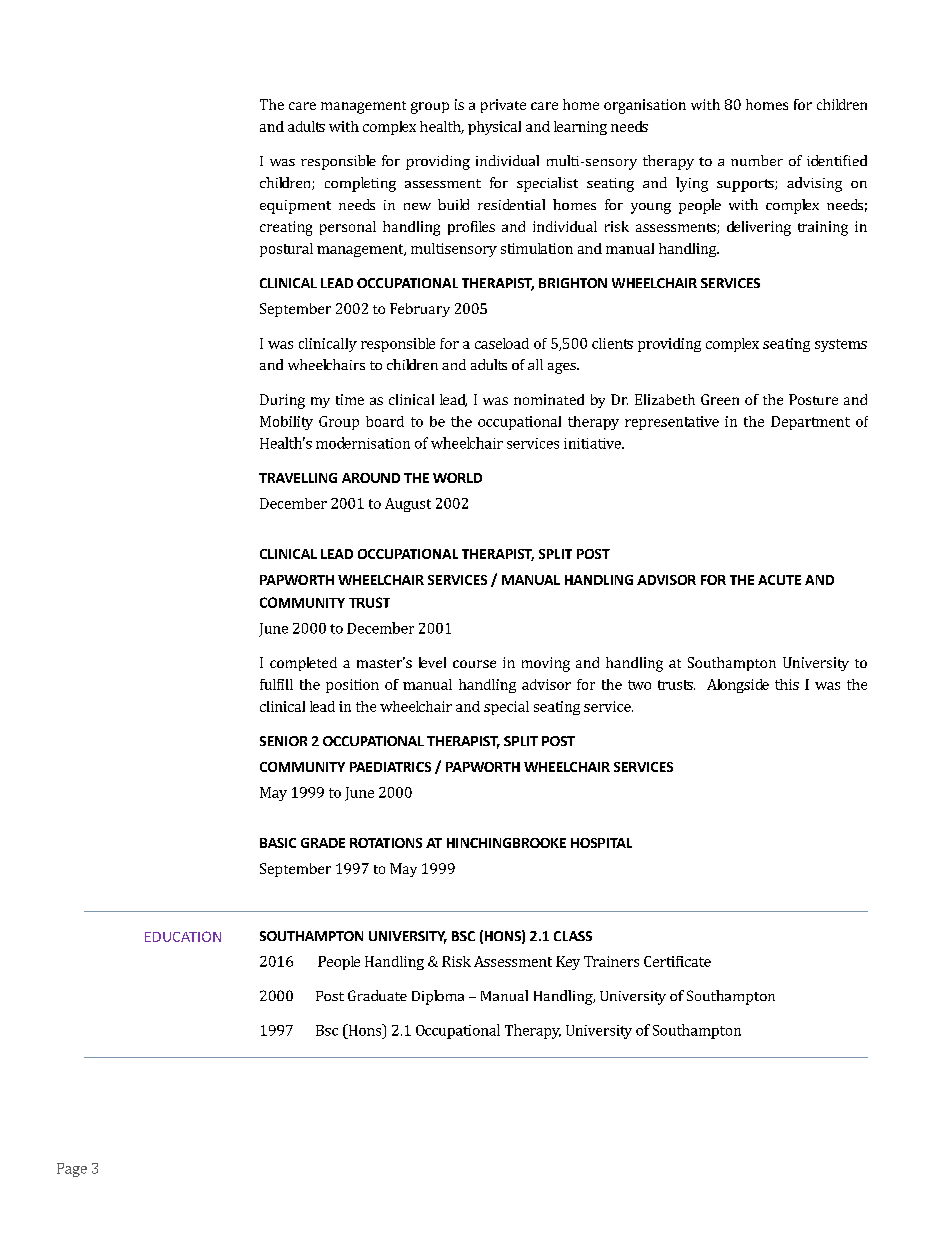  I want to click on Green, so click(720, 399).
